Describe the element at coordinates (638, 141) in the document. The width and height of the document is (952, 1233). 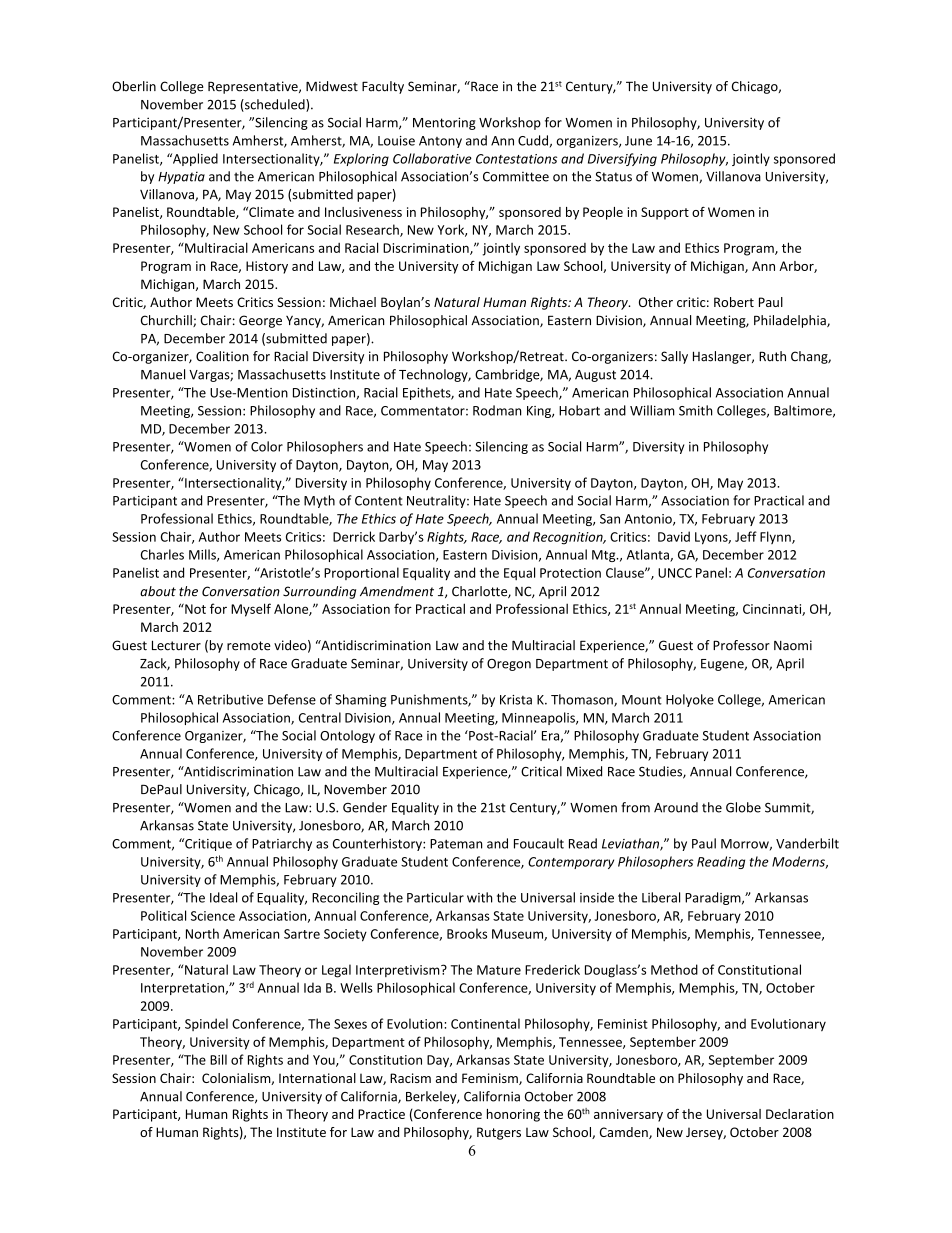
I see `June` at that location.
